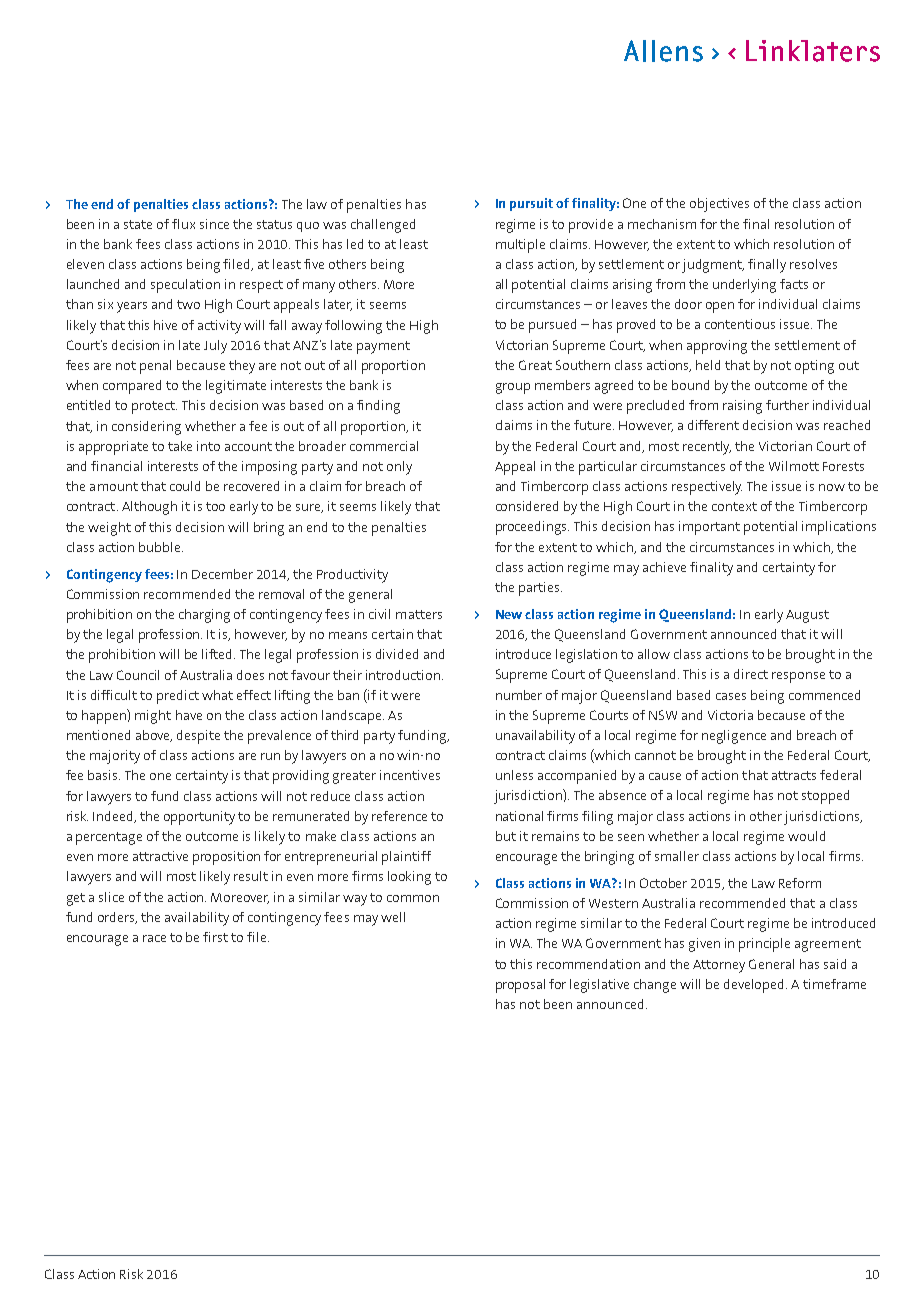 The width and height of the image is (924, 1308). What do you see at coordinates (719, 205) in the image?
I see `objectives` at bounding box center [719, 205].
